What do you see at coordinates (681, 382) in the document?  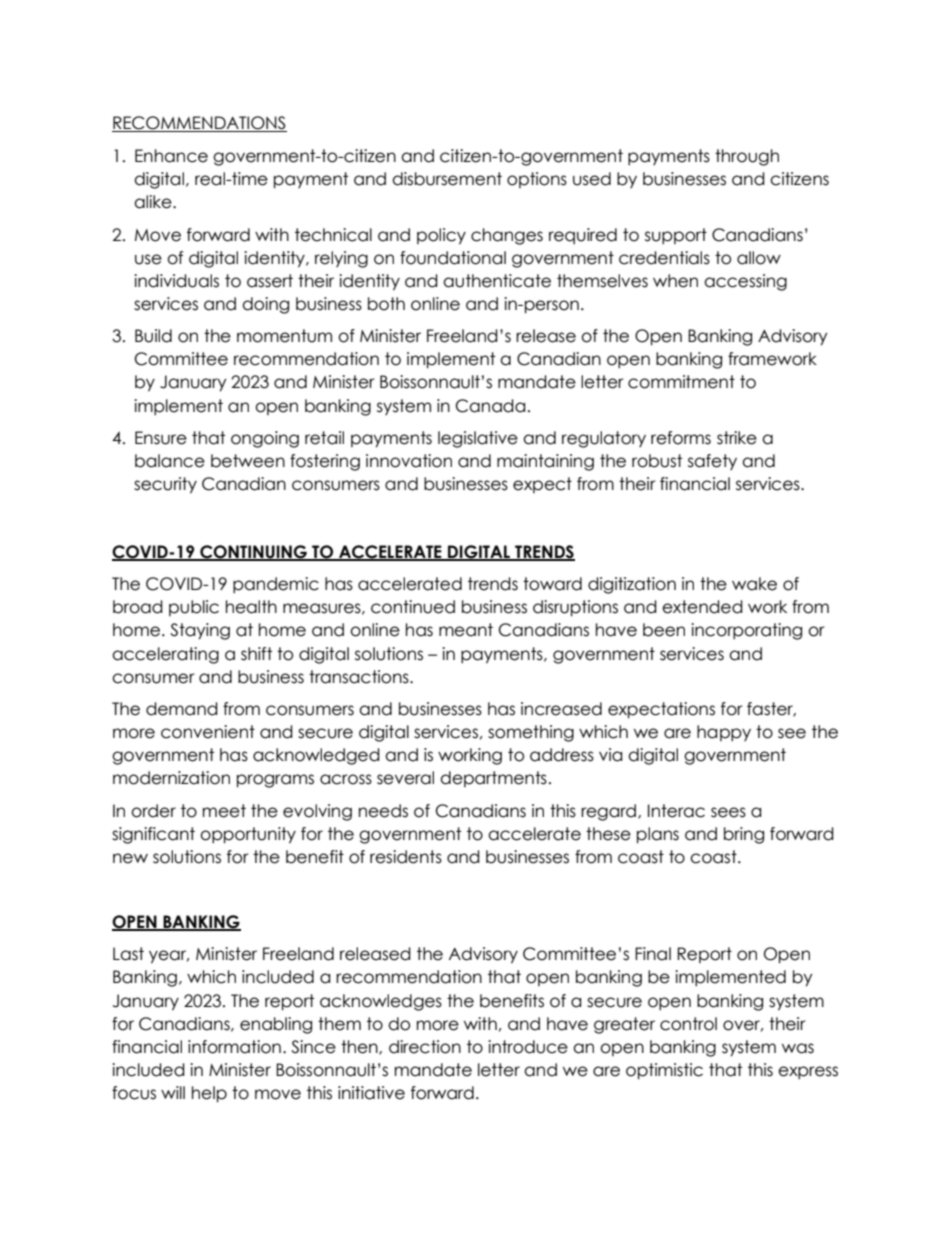 I see `commitment` at bounding box center [681, 382].
